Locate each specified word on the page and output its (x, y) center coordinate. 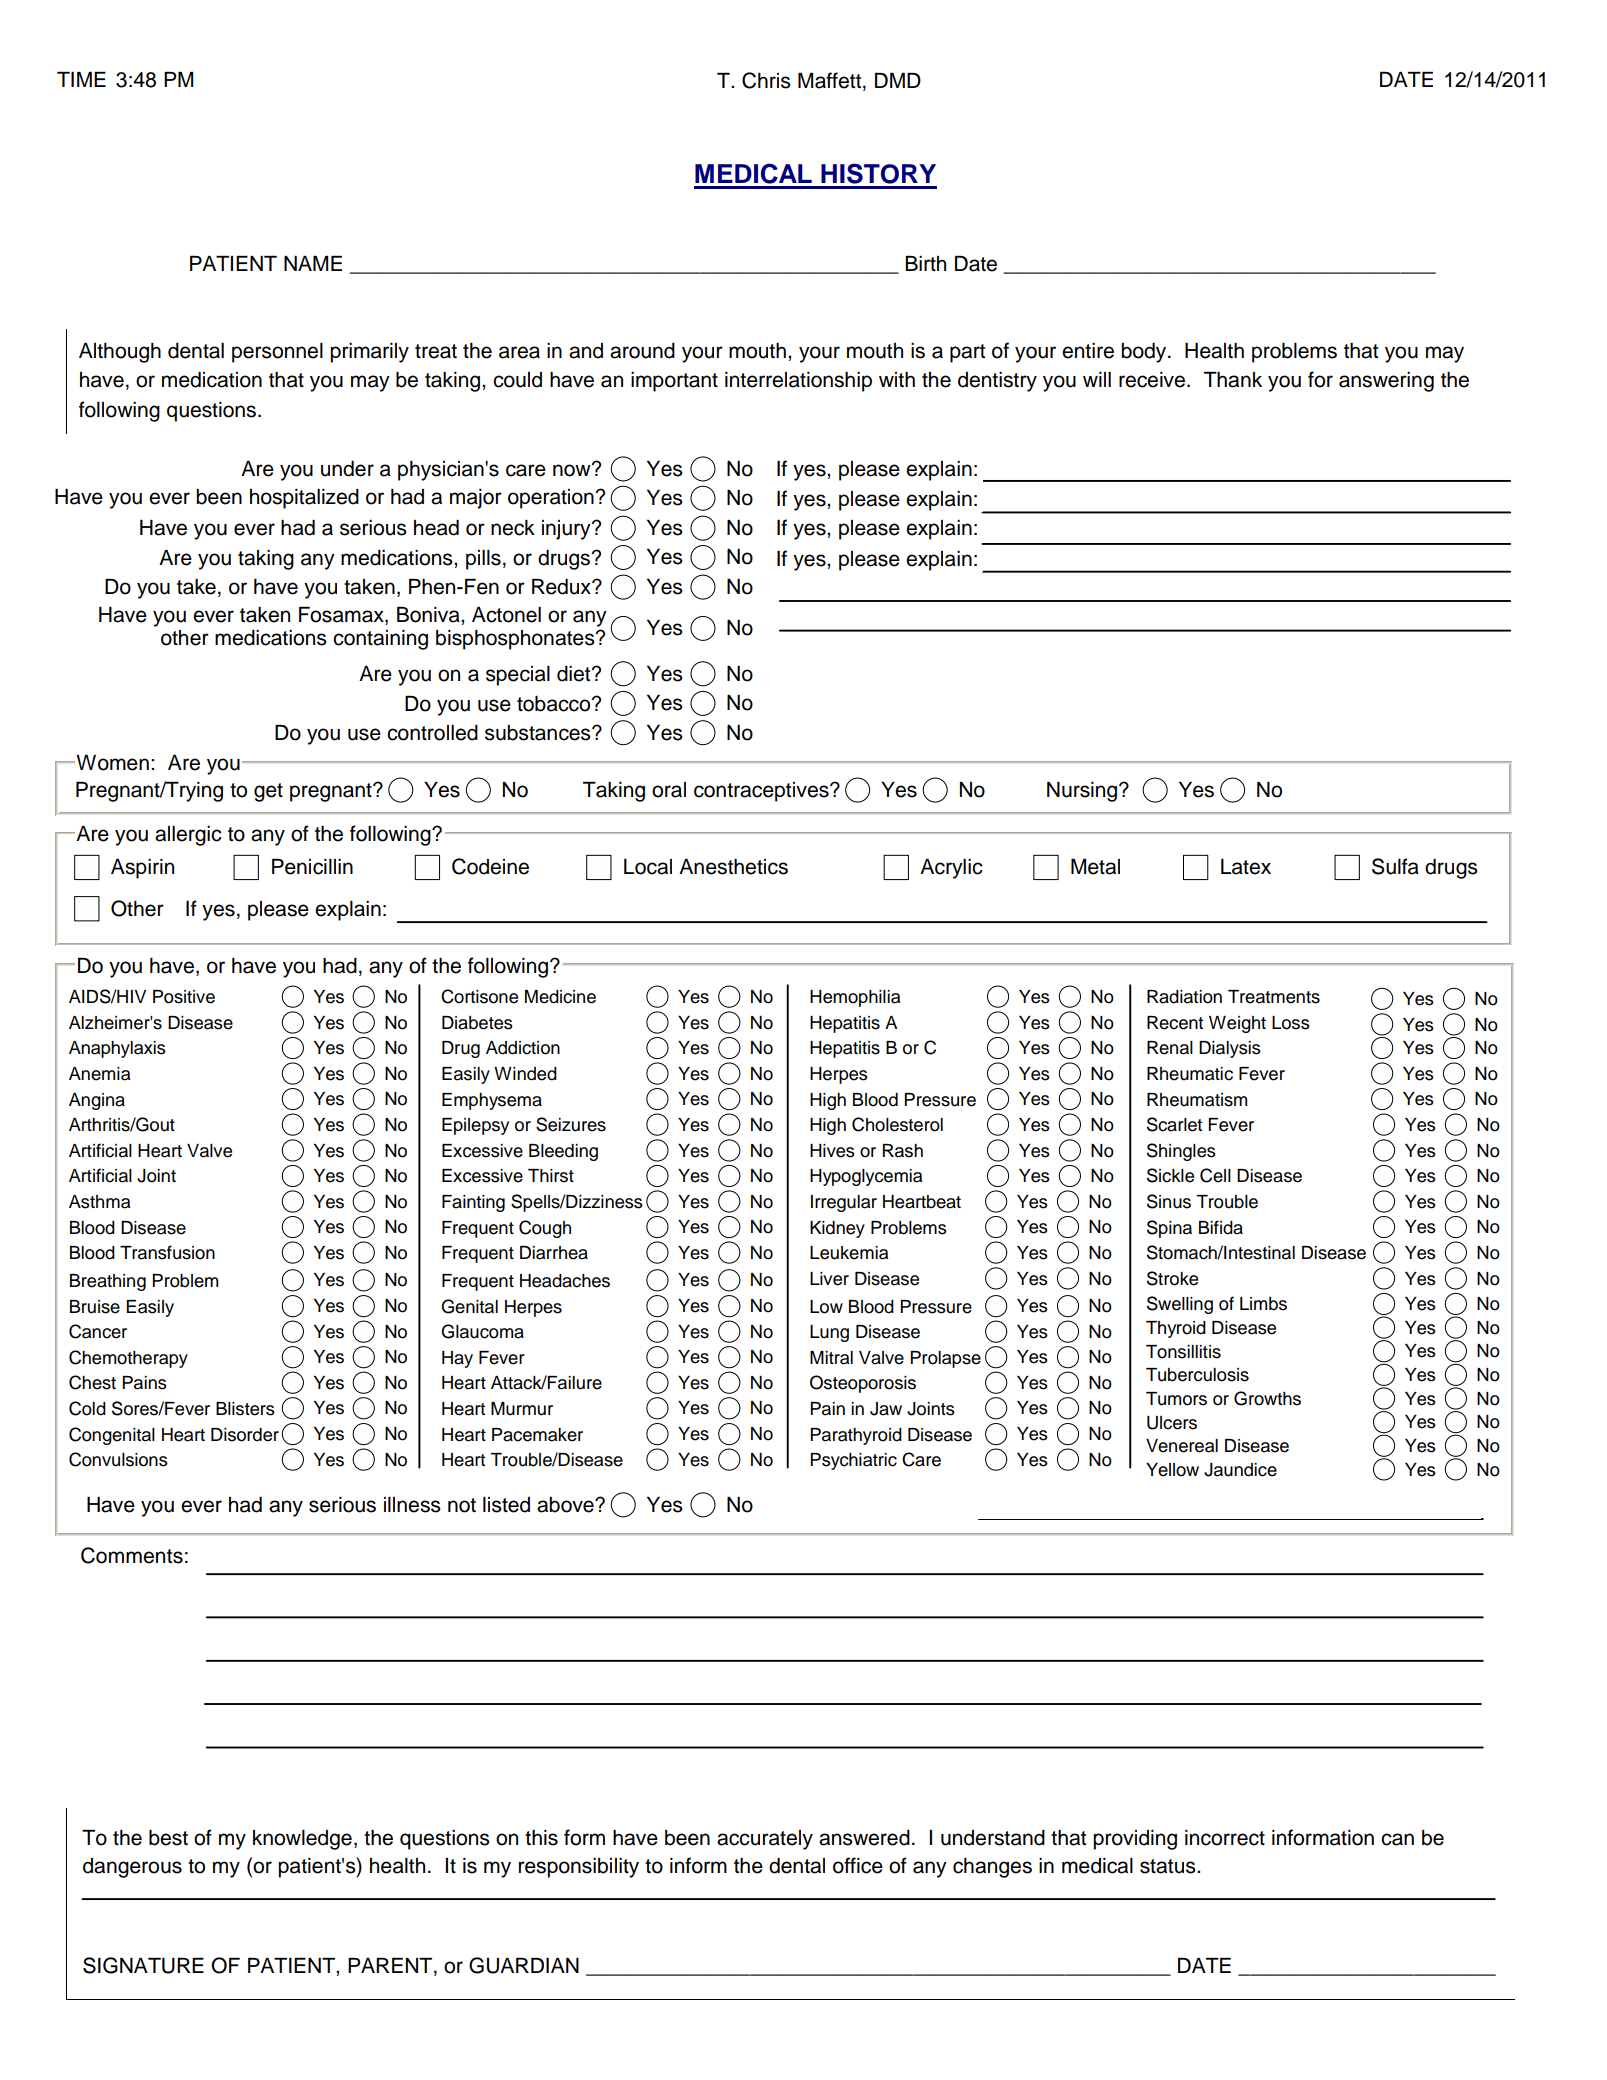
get (268, 792)
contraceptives (762, 792)
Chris (766, 80)
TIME (81, 79)
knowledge (302, 1840)
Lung (829, 1333)
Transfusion (167, 1252)
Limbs (1263, 1304)
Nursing (1083, 792)
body (1145, 353)
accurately (765, 1840)
